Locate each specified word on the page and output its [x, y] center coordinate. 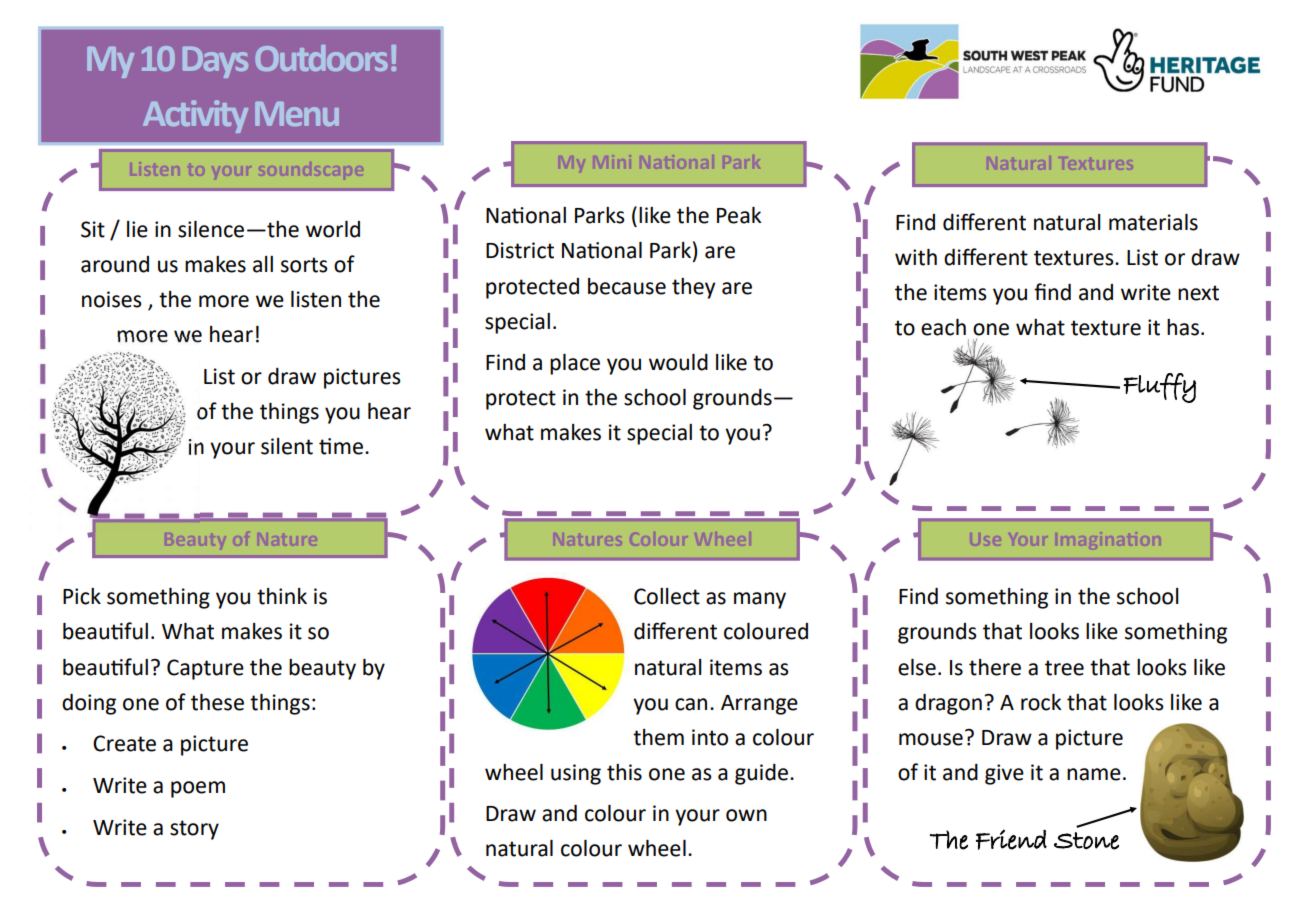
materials [1153, 222]
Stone [1086, 841]
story [194, 830]
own [746, 815]
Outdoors [321, 58]
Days [215, 62]
